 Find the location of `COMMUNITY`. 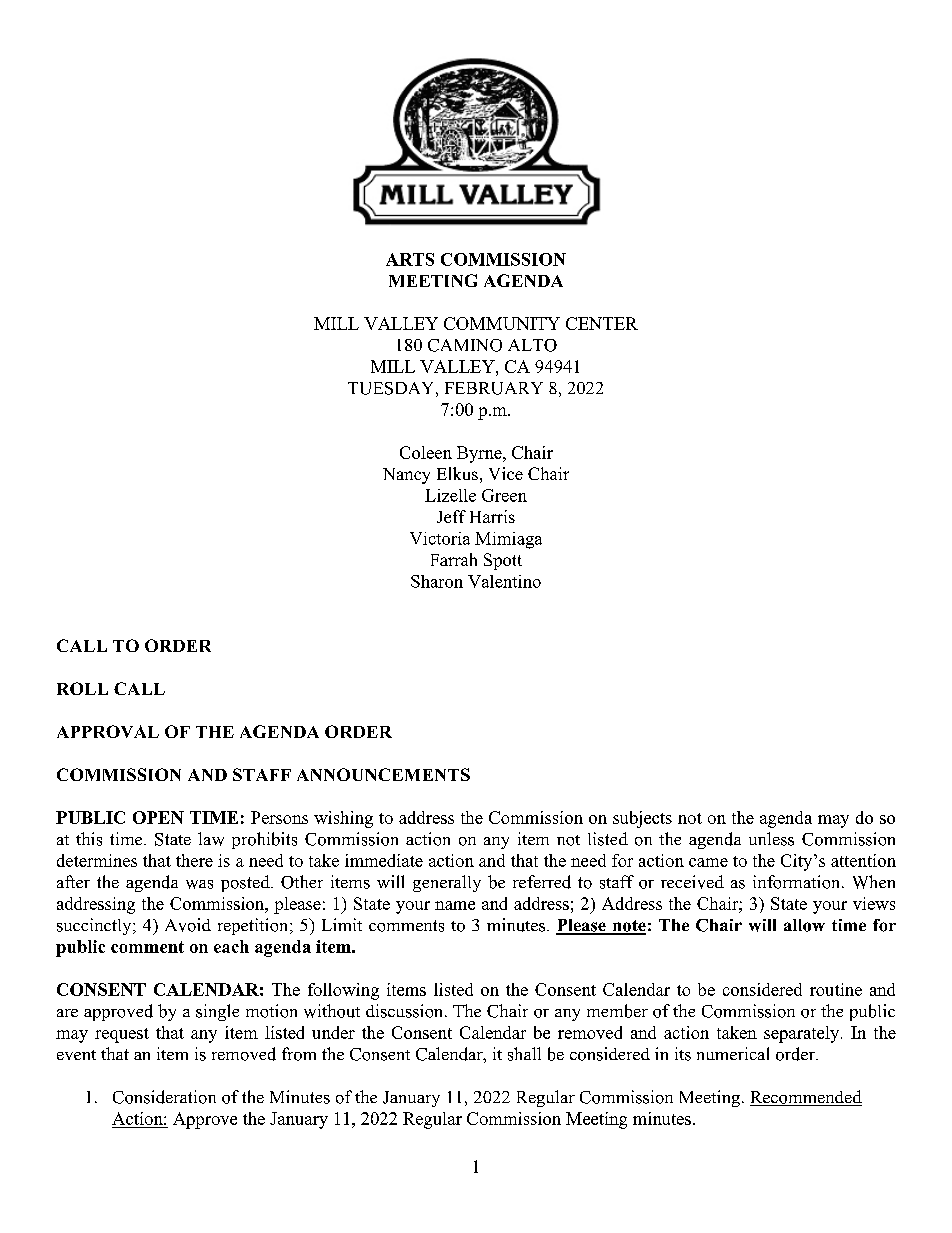

COMMUNITY is located at coordinates (502, 323).
